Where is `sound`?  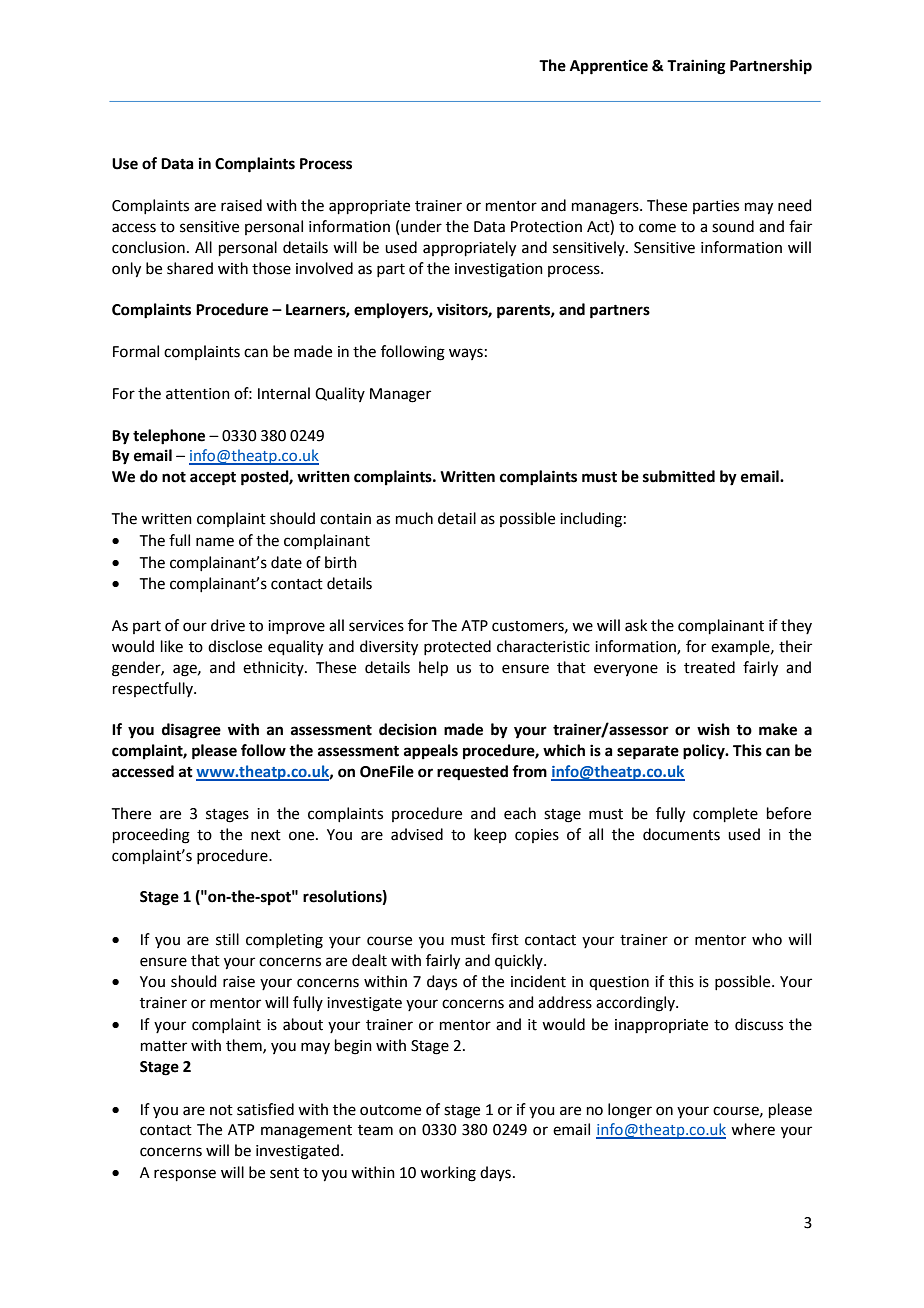 sound is located at coordinates (733, 226).
